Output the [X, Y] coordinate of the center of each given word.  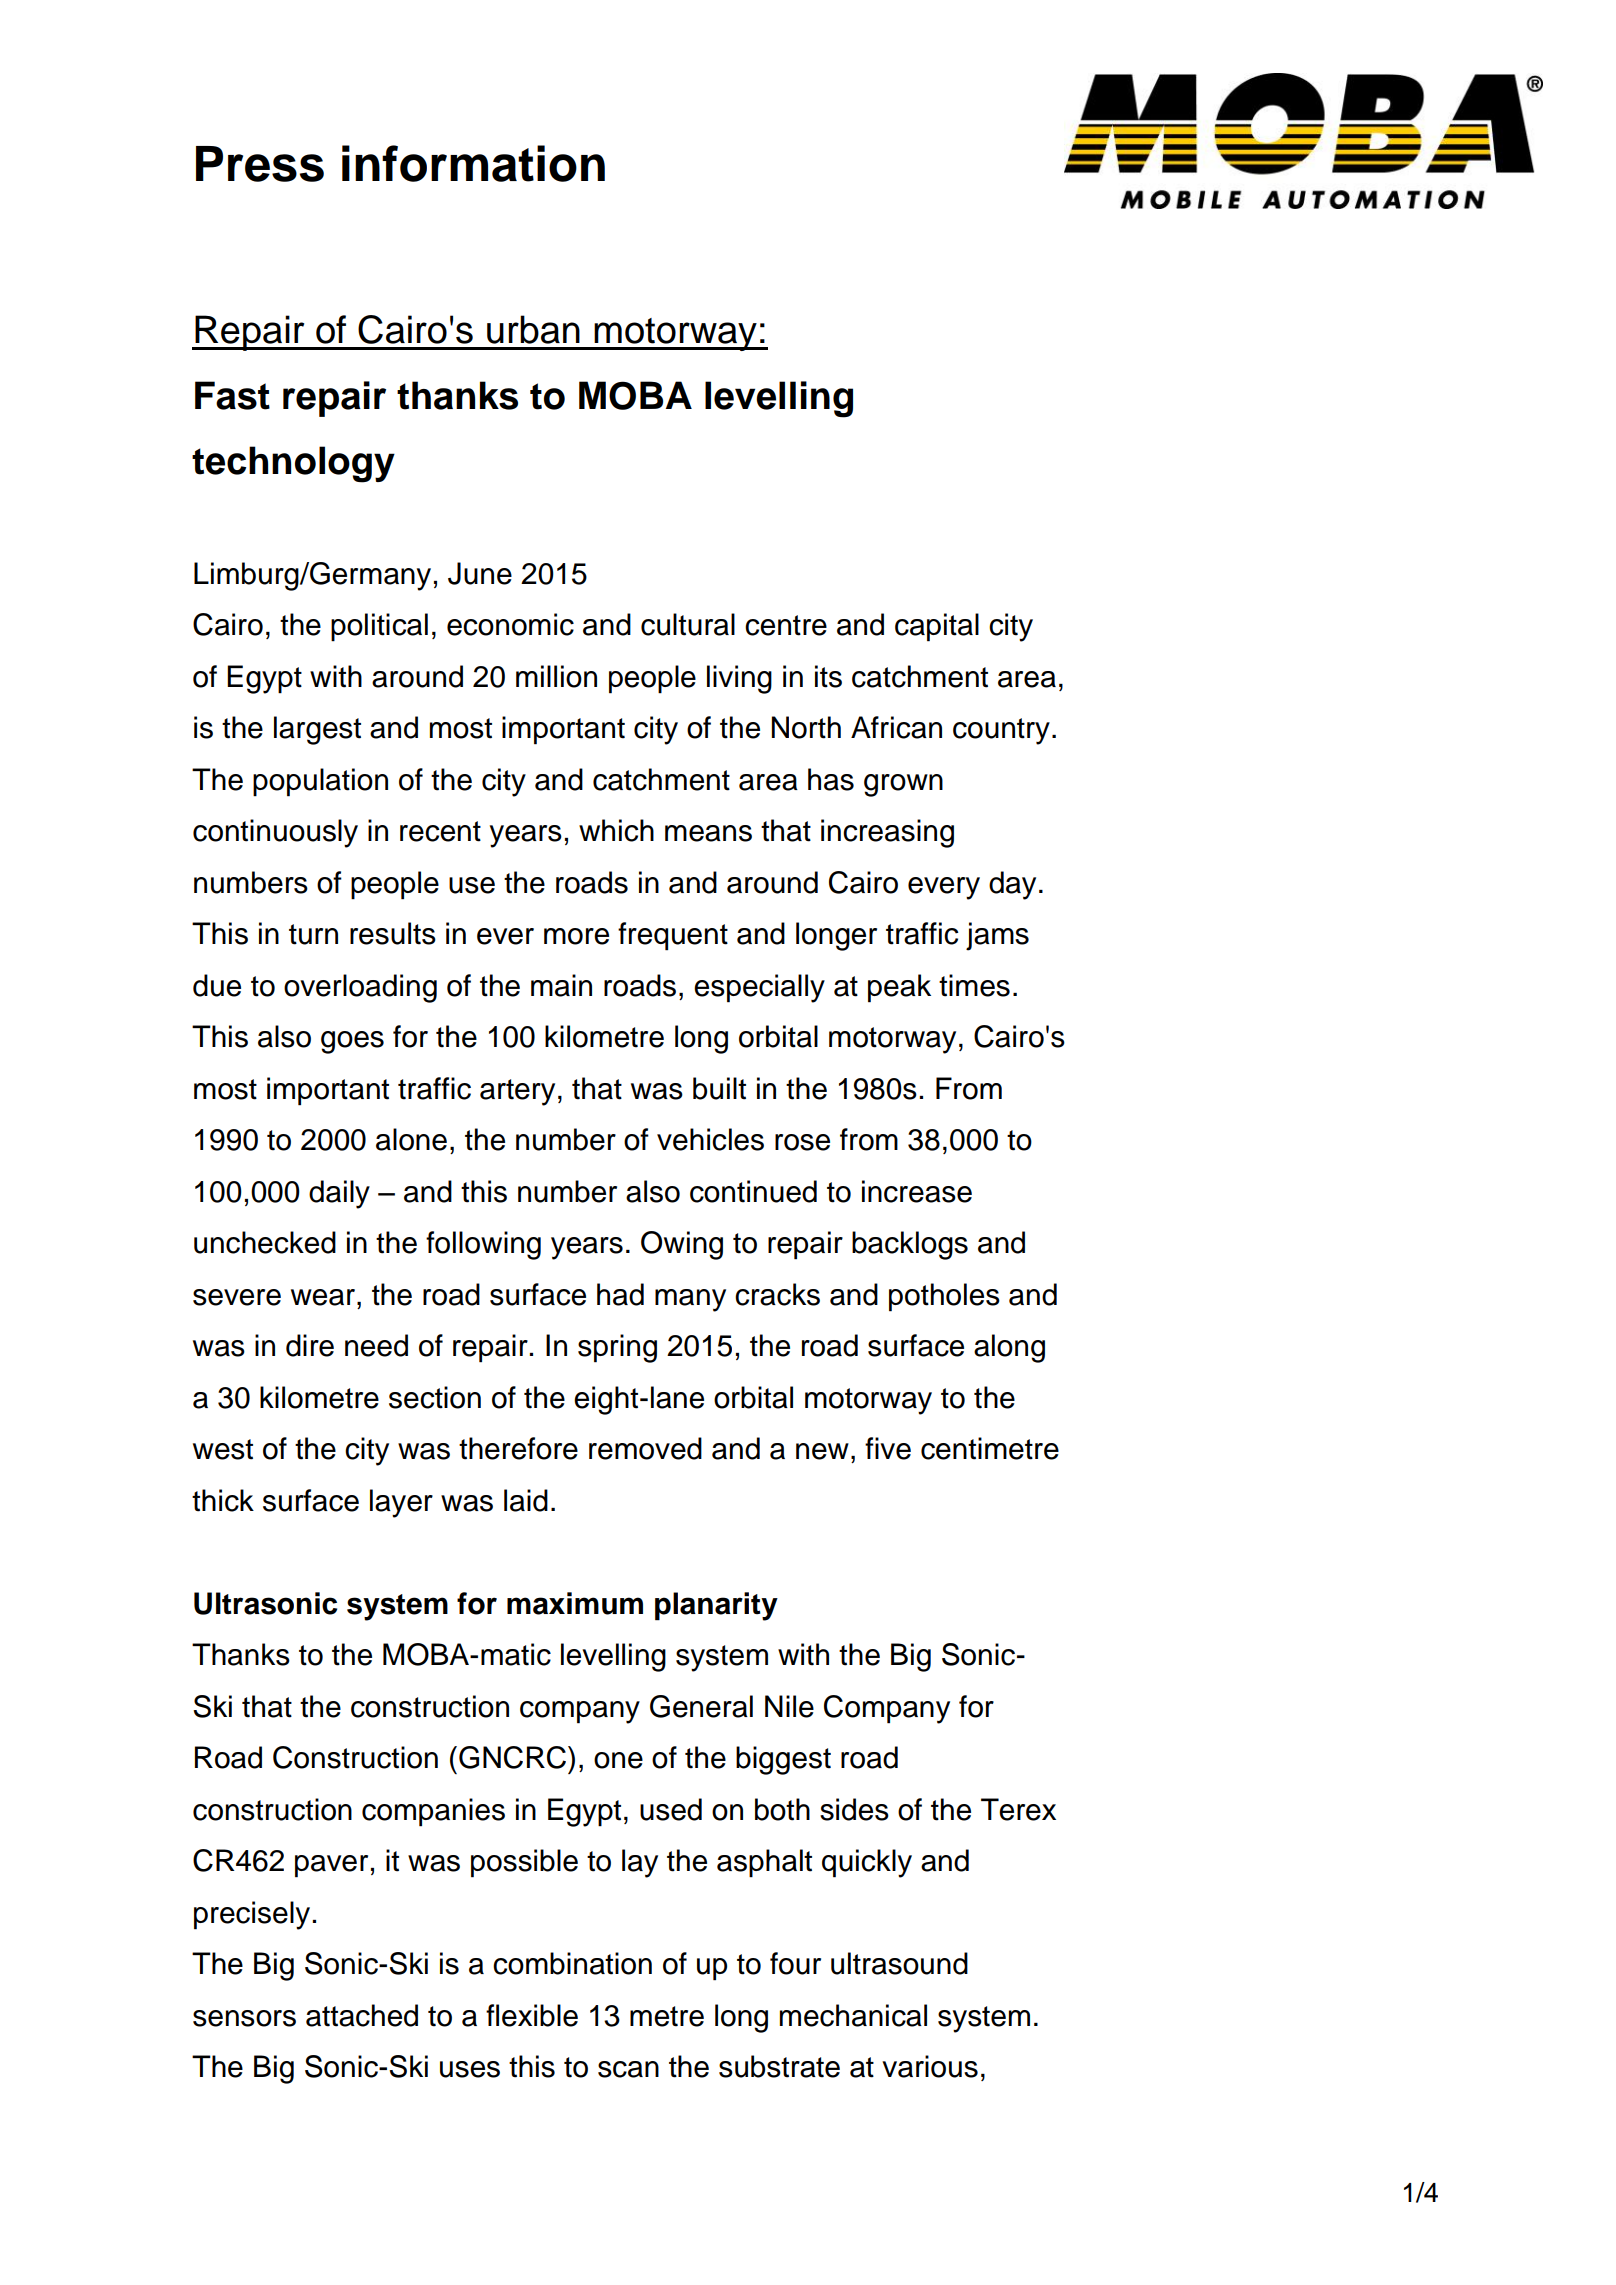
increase [917, 1191]
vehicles [710, 1139]
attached [362, 2015]
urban [533, 329]
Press [260, 164]
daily [339, 1194]
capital [937, 627]
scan [628, 2069]
